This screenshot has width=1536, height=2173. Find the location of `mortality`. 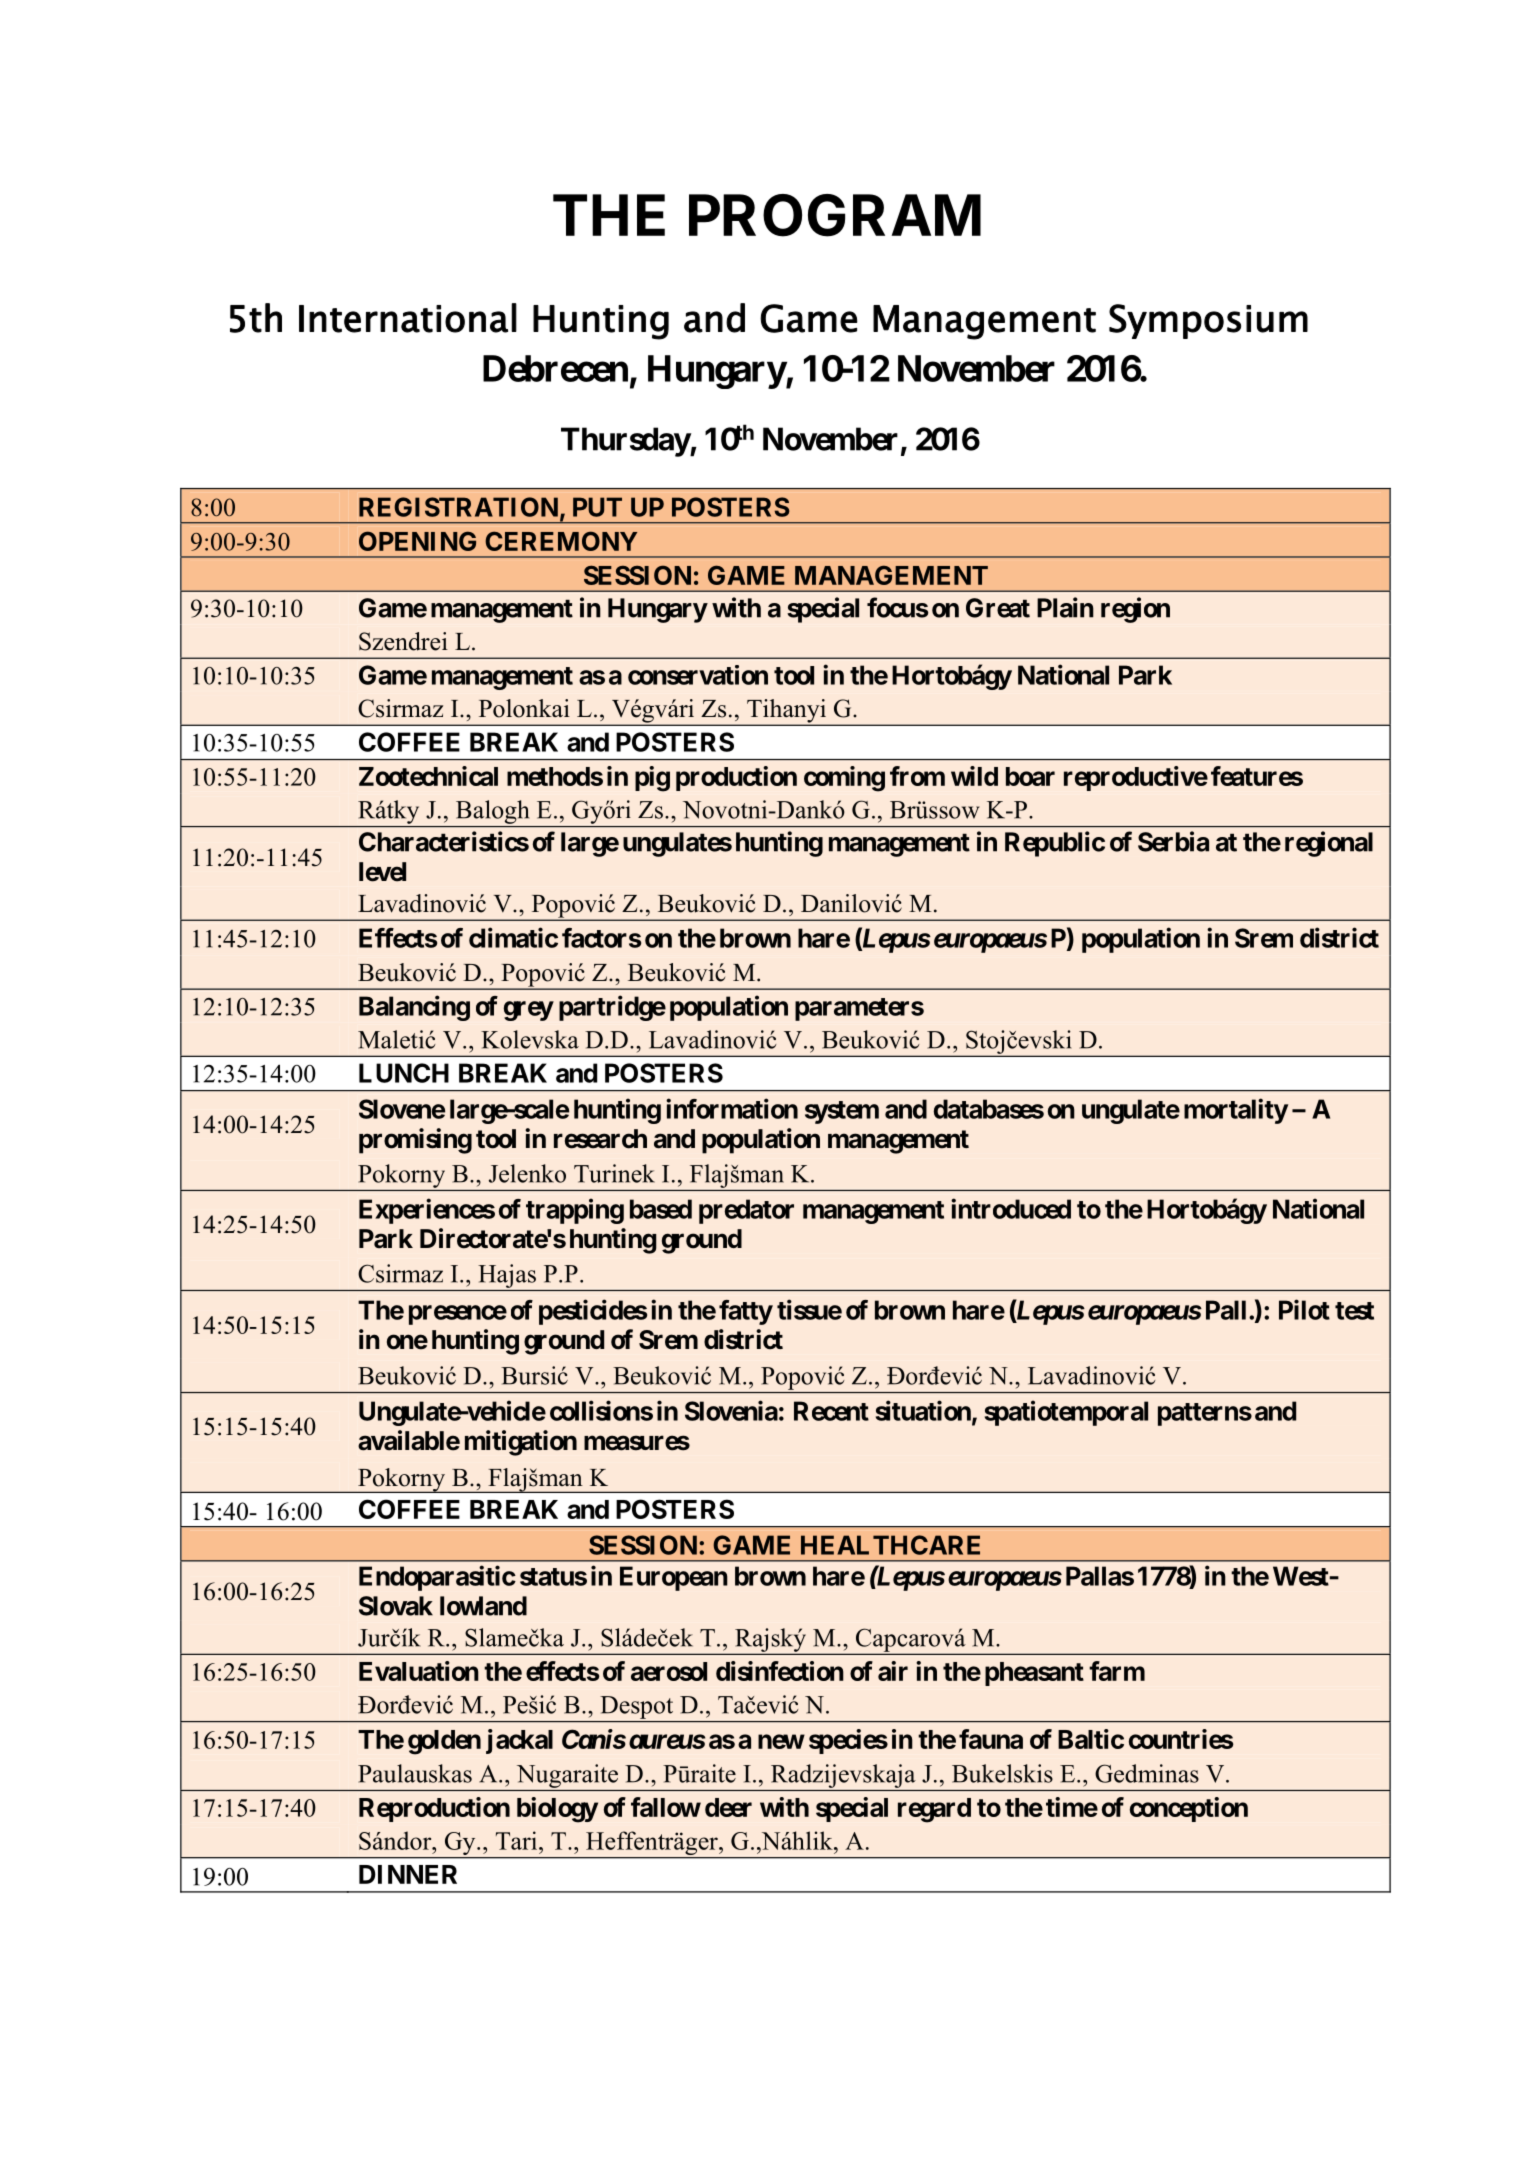

mortality is located at coordinates (1236, 1111).
